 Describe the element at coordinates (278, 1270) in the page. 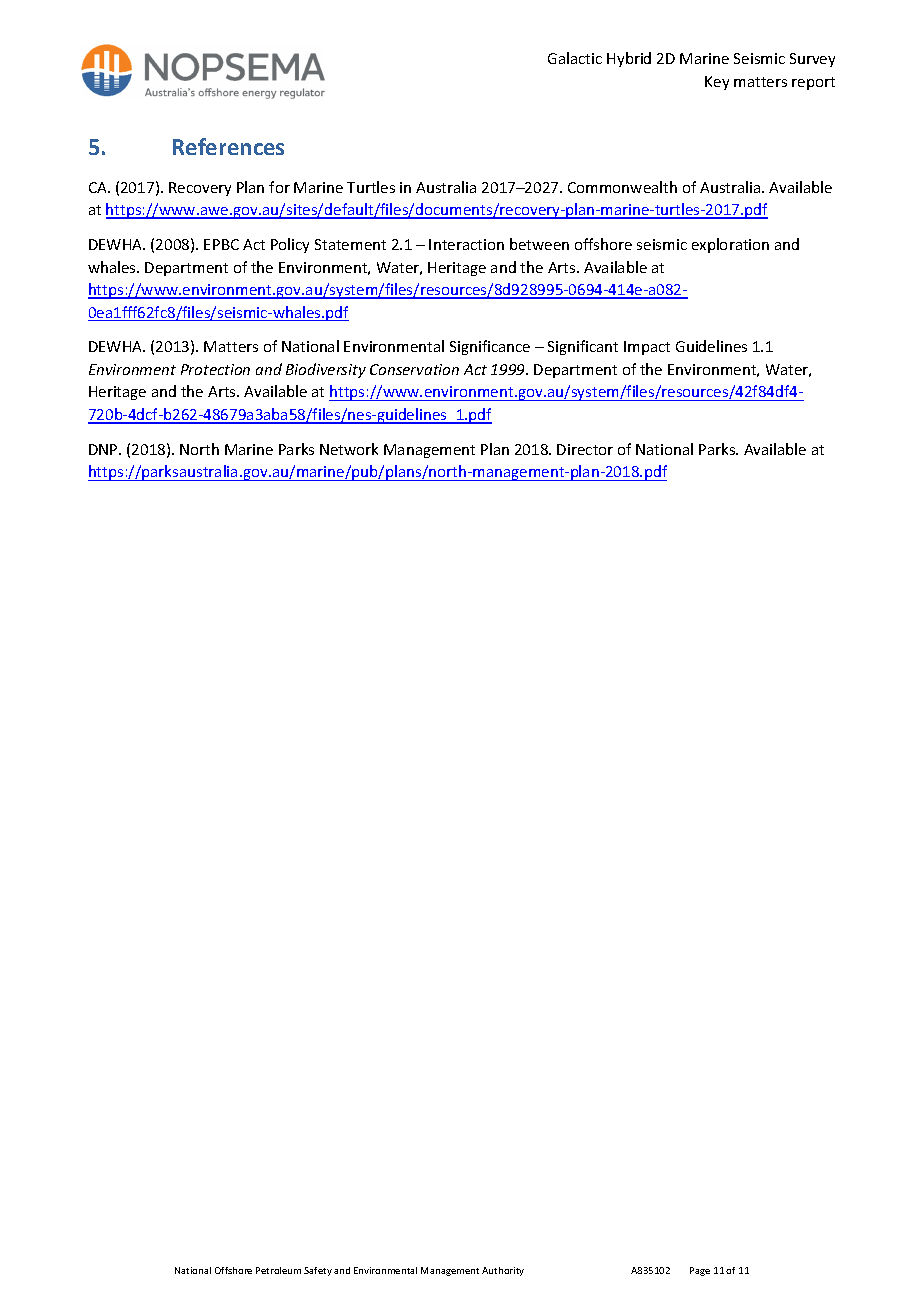

I see `Petroleum` at that location.
